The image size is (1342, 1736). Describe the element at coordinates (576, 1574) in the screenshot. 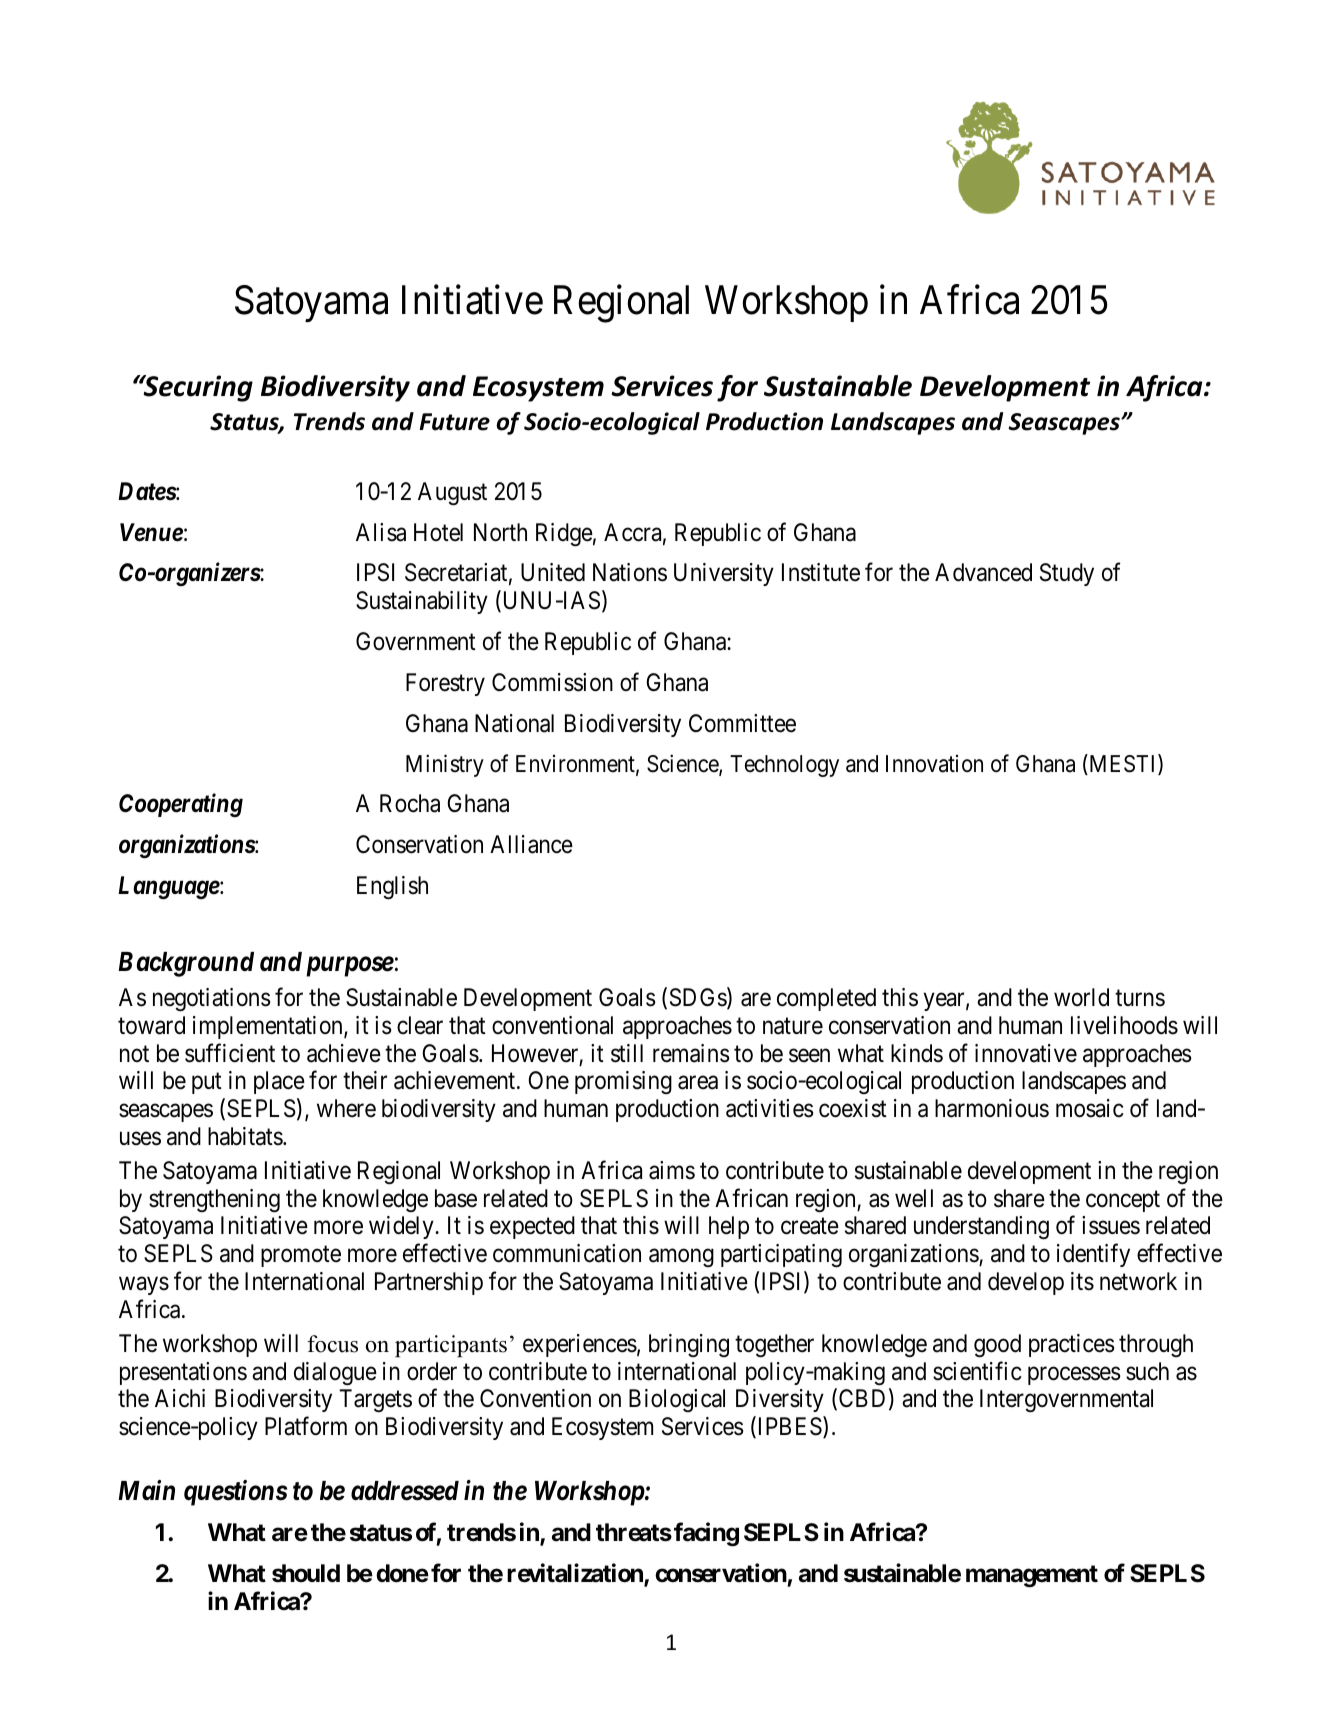

I see `revitalization` at that location.
